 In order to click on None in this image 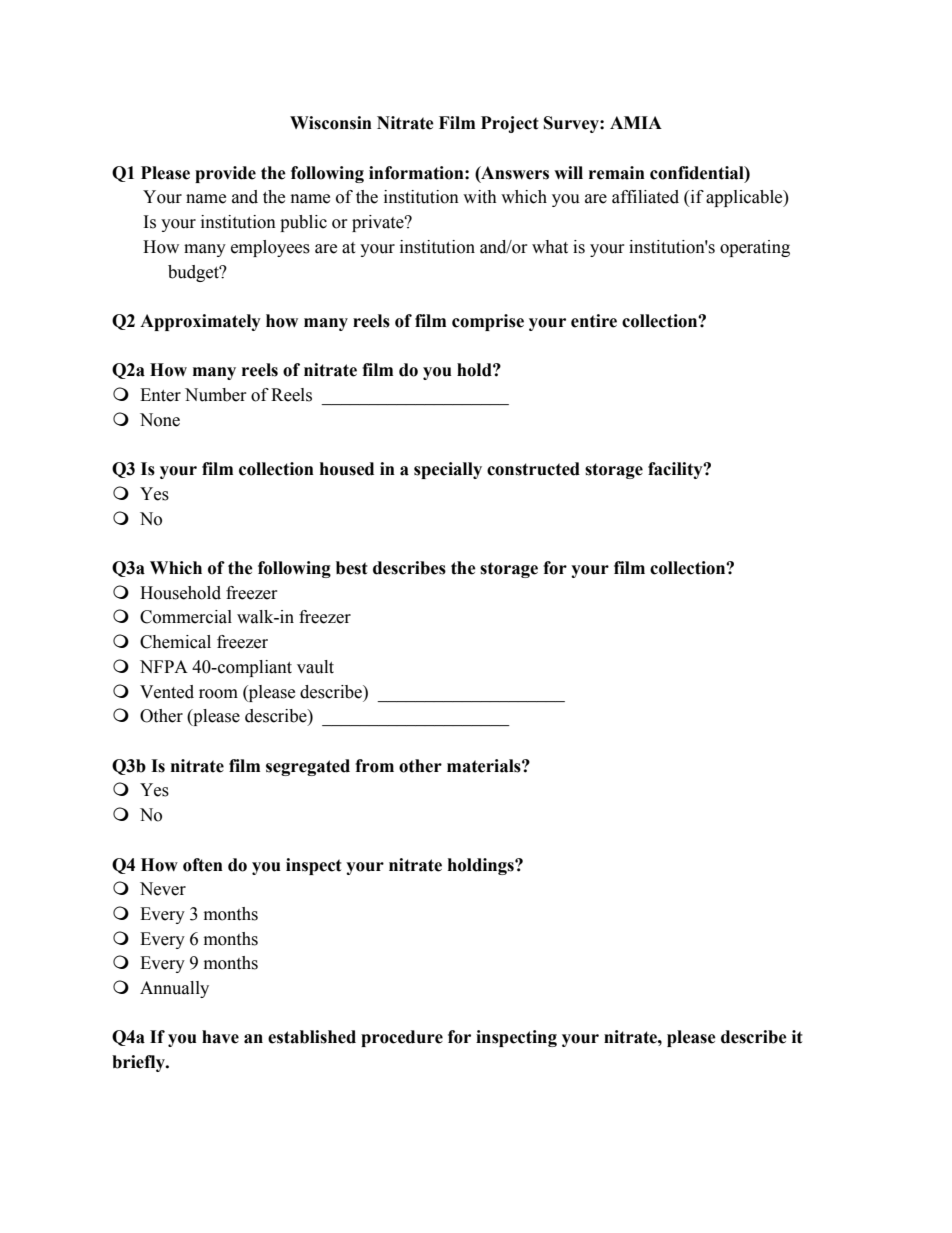, I will do `click(160, 420)`.
